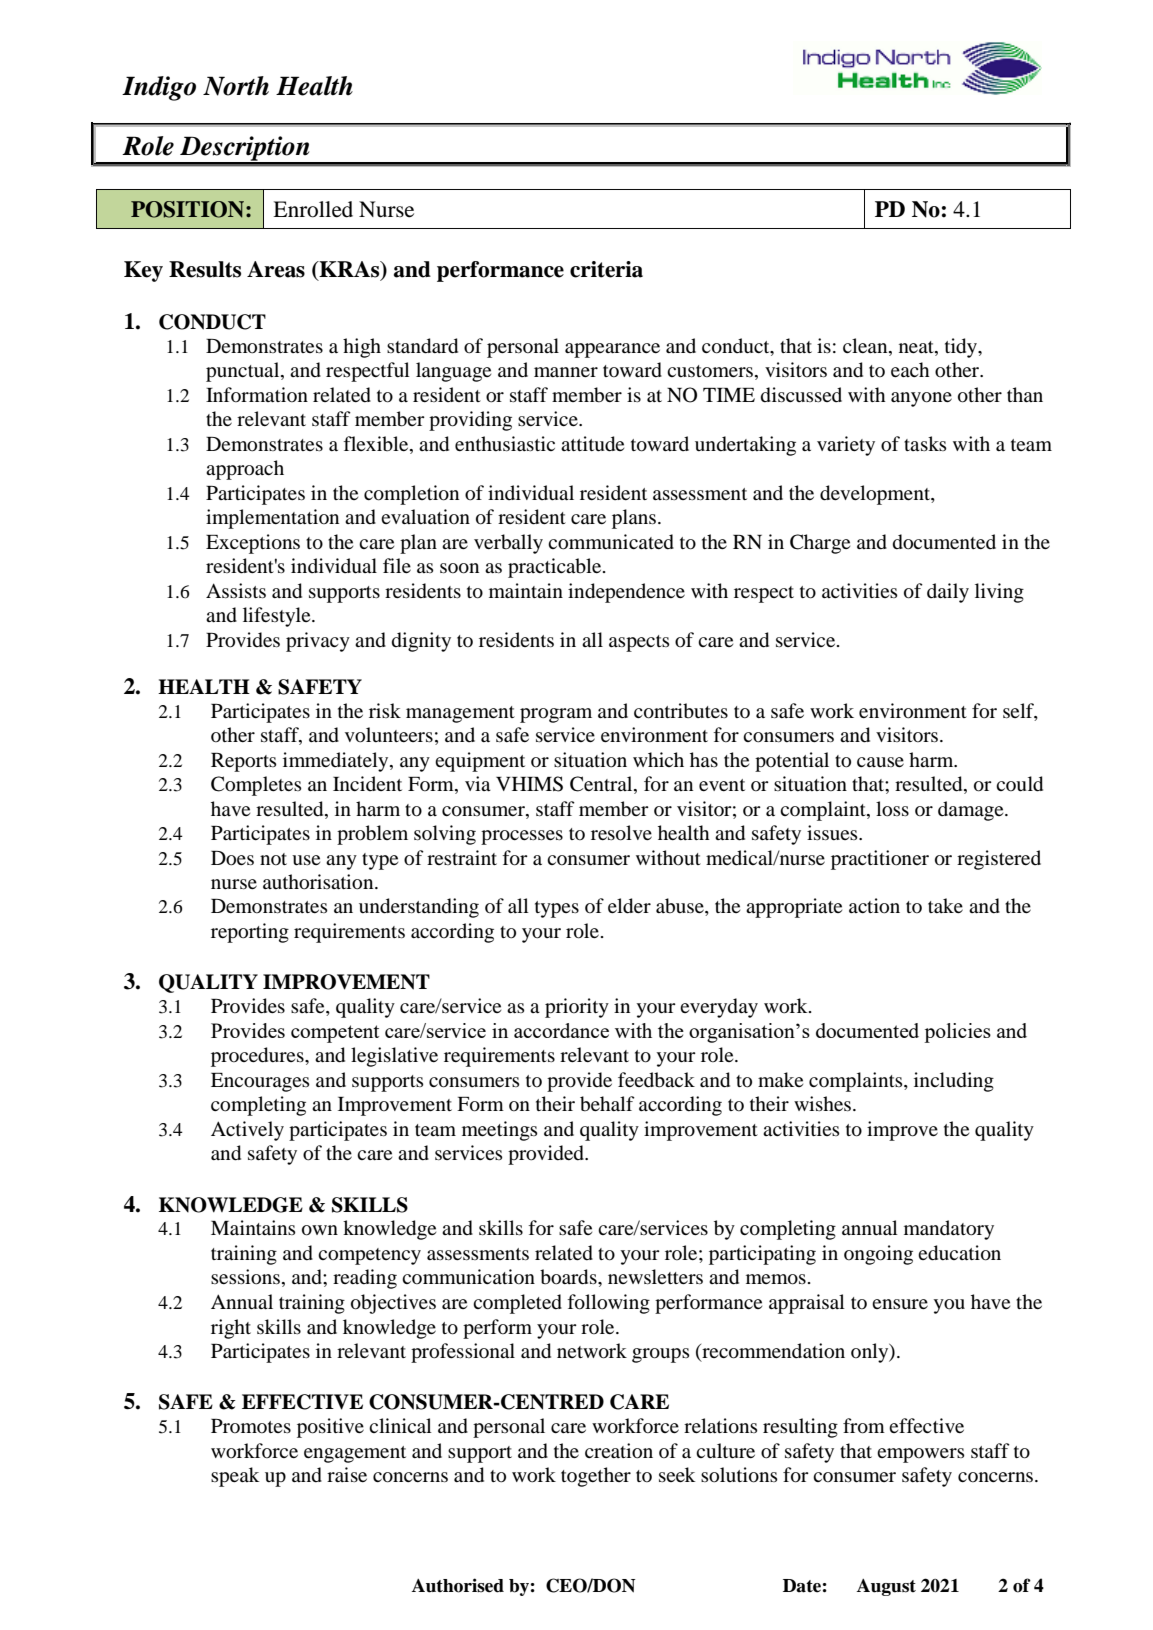  I want to click on anyone, so click(921, 399).
